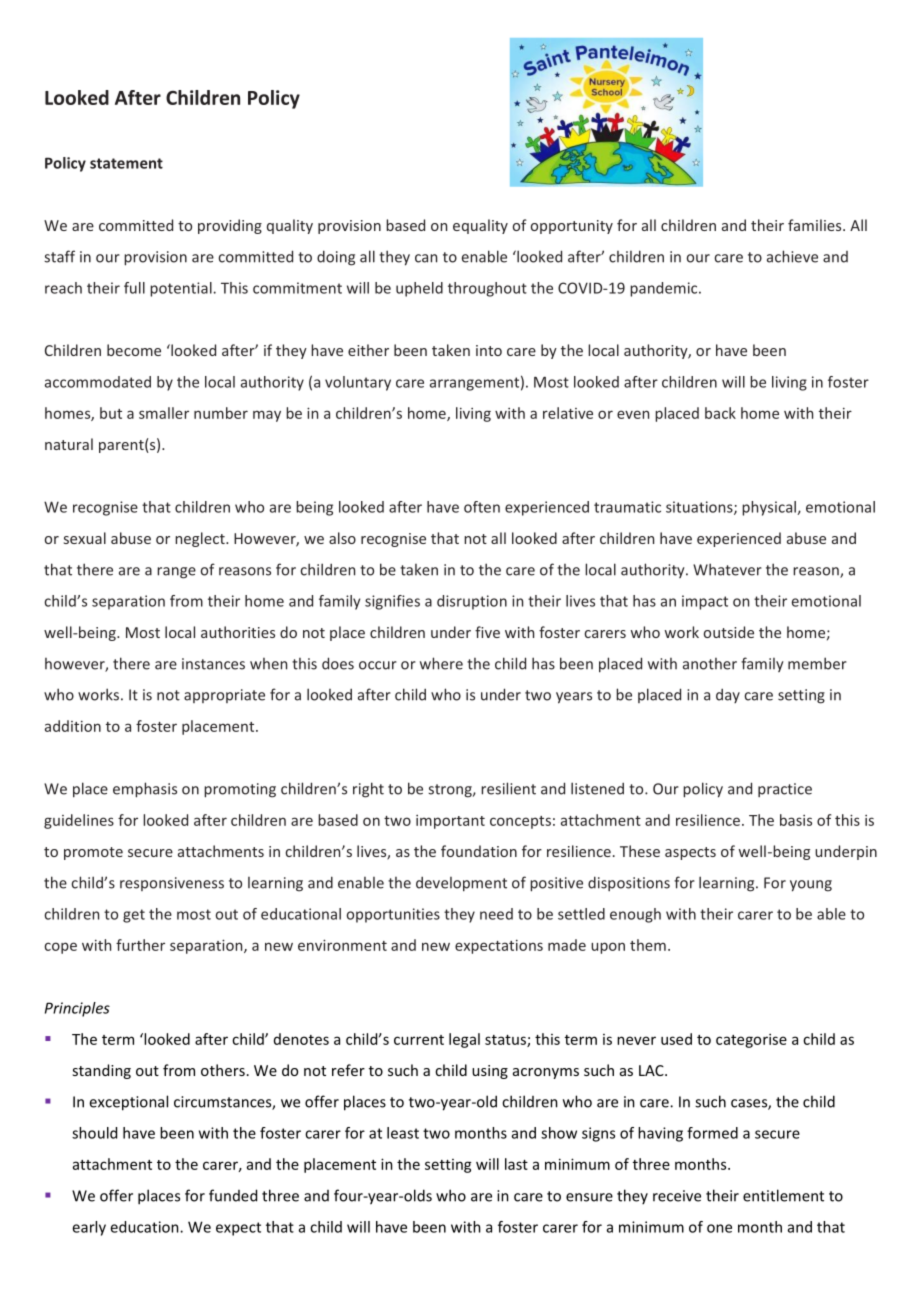  Describe the element at coordinates (441, 663) in the document. I see `where` at that location.
